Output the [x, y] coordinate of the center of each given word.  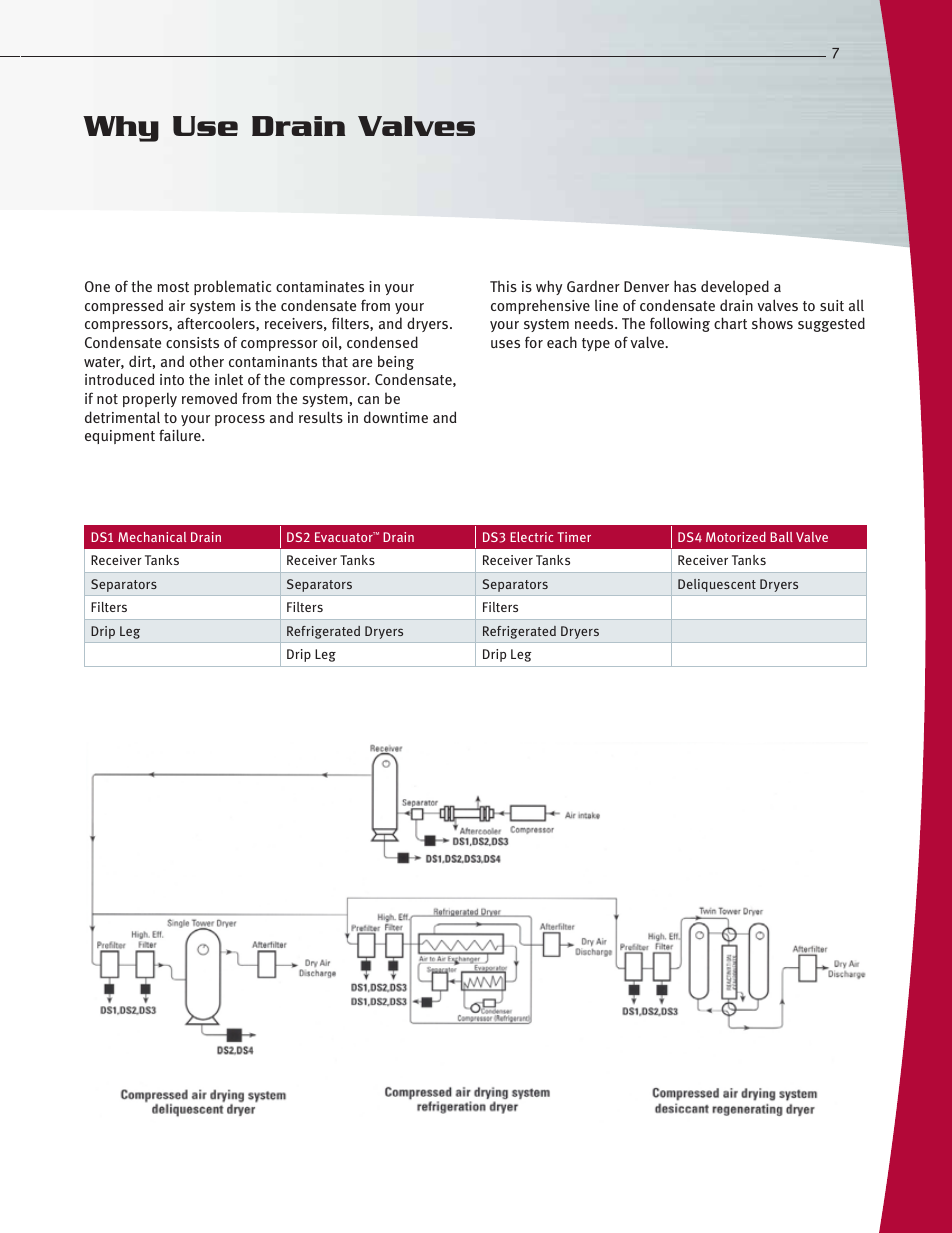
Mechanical [152, 537]
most [173, 287]
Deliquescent [717, 585]
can [368, 400]
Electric [531, 537]
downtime [396, 417]
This [503, 286]
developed [735, 287]
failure [181, 435]
